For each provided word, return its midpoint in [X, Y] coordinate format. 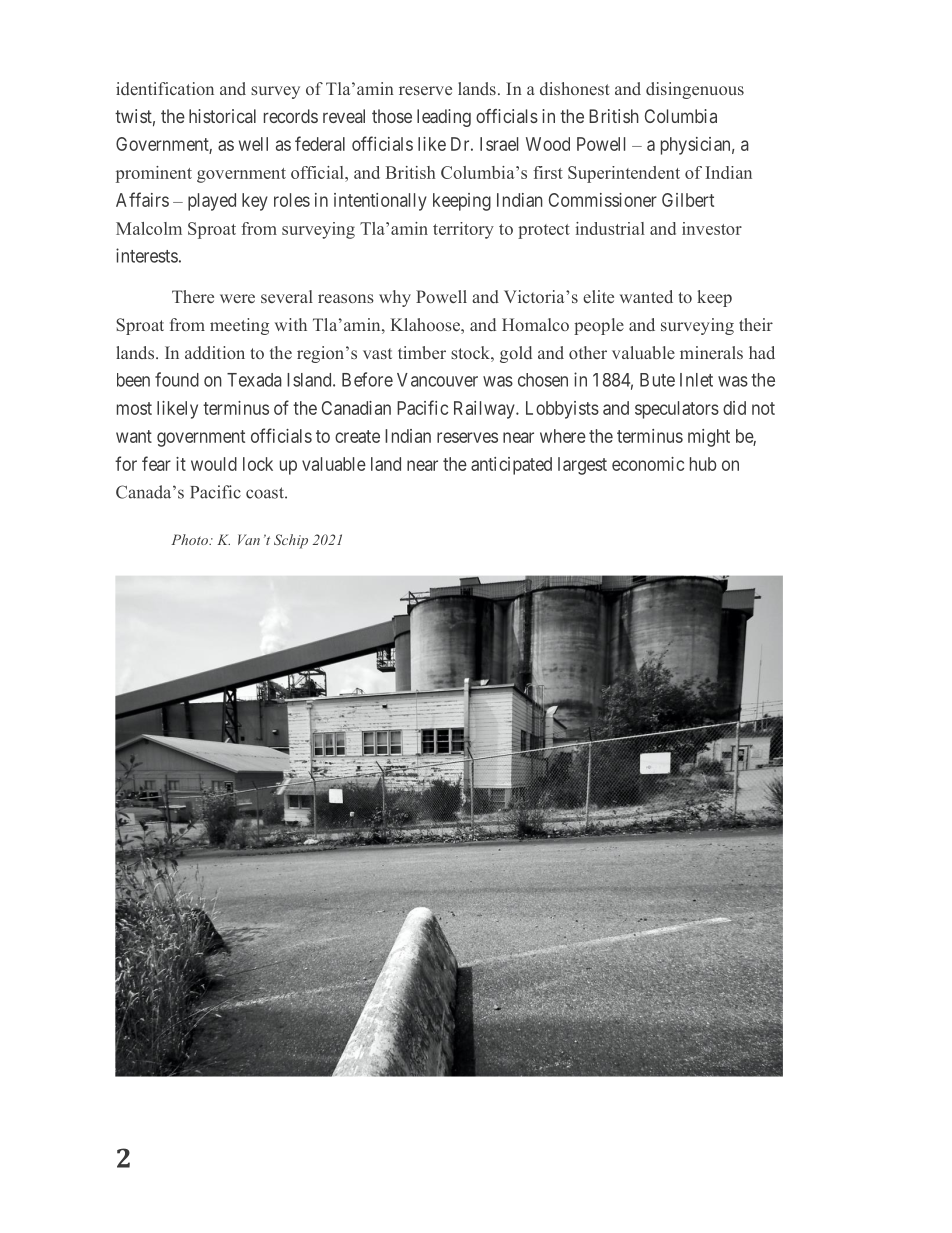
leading [444, 118]
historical [222, 116]
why [395, 298]
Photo [190, 539]
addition [215, 352]
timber [422, 352]
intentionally [380, 202]
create [357, 436]
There [193, 296]
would [214, 464]
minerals [711, 352]
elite [598, 296]
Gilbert [688, 200]
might [709, 438]
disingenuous [695, 90]
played [212, 202]
